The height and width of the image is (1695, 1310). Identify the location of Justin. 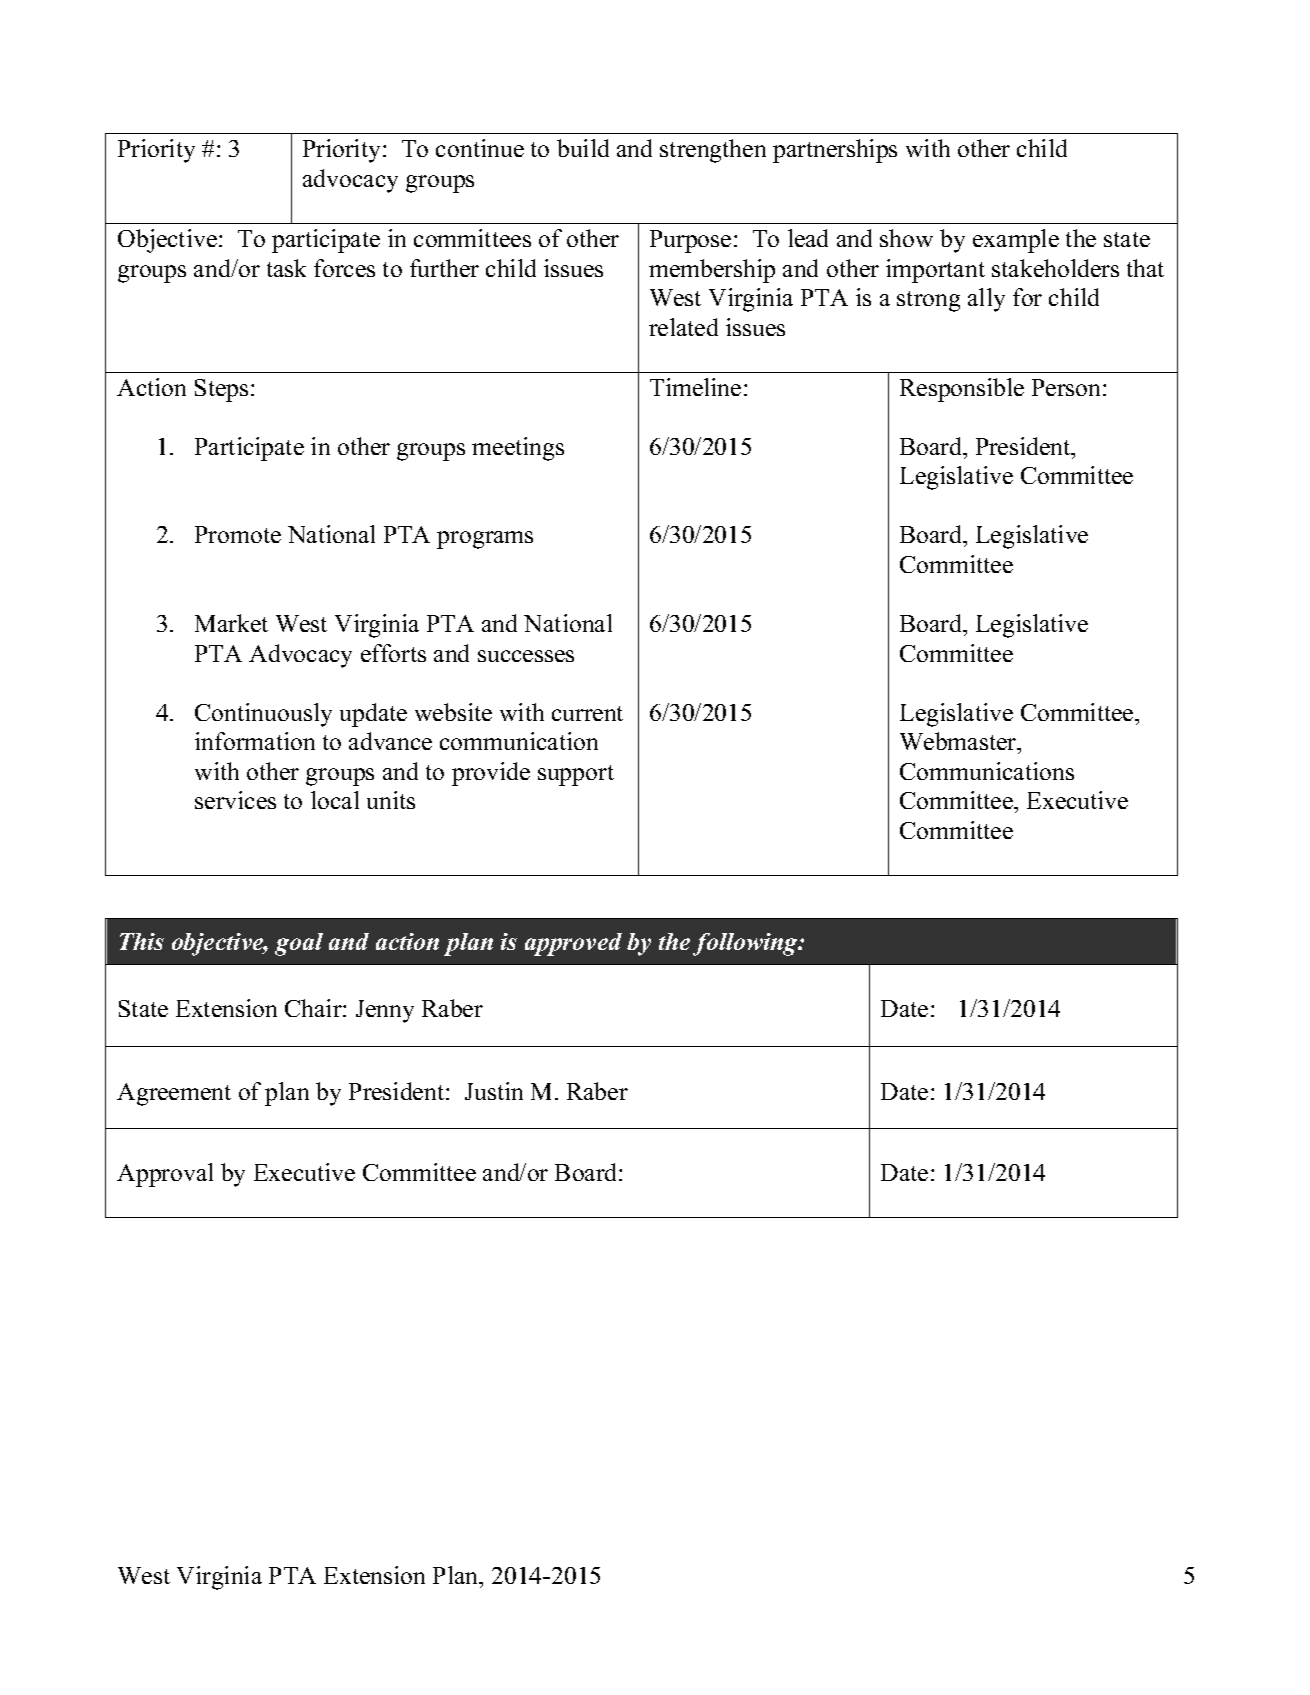
(494, 1091).
